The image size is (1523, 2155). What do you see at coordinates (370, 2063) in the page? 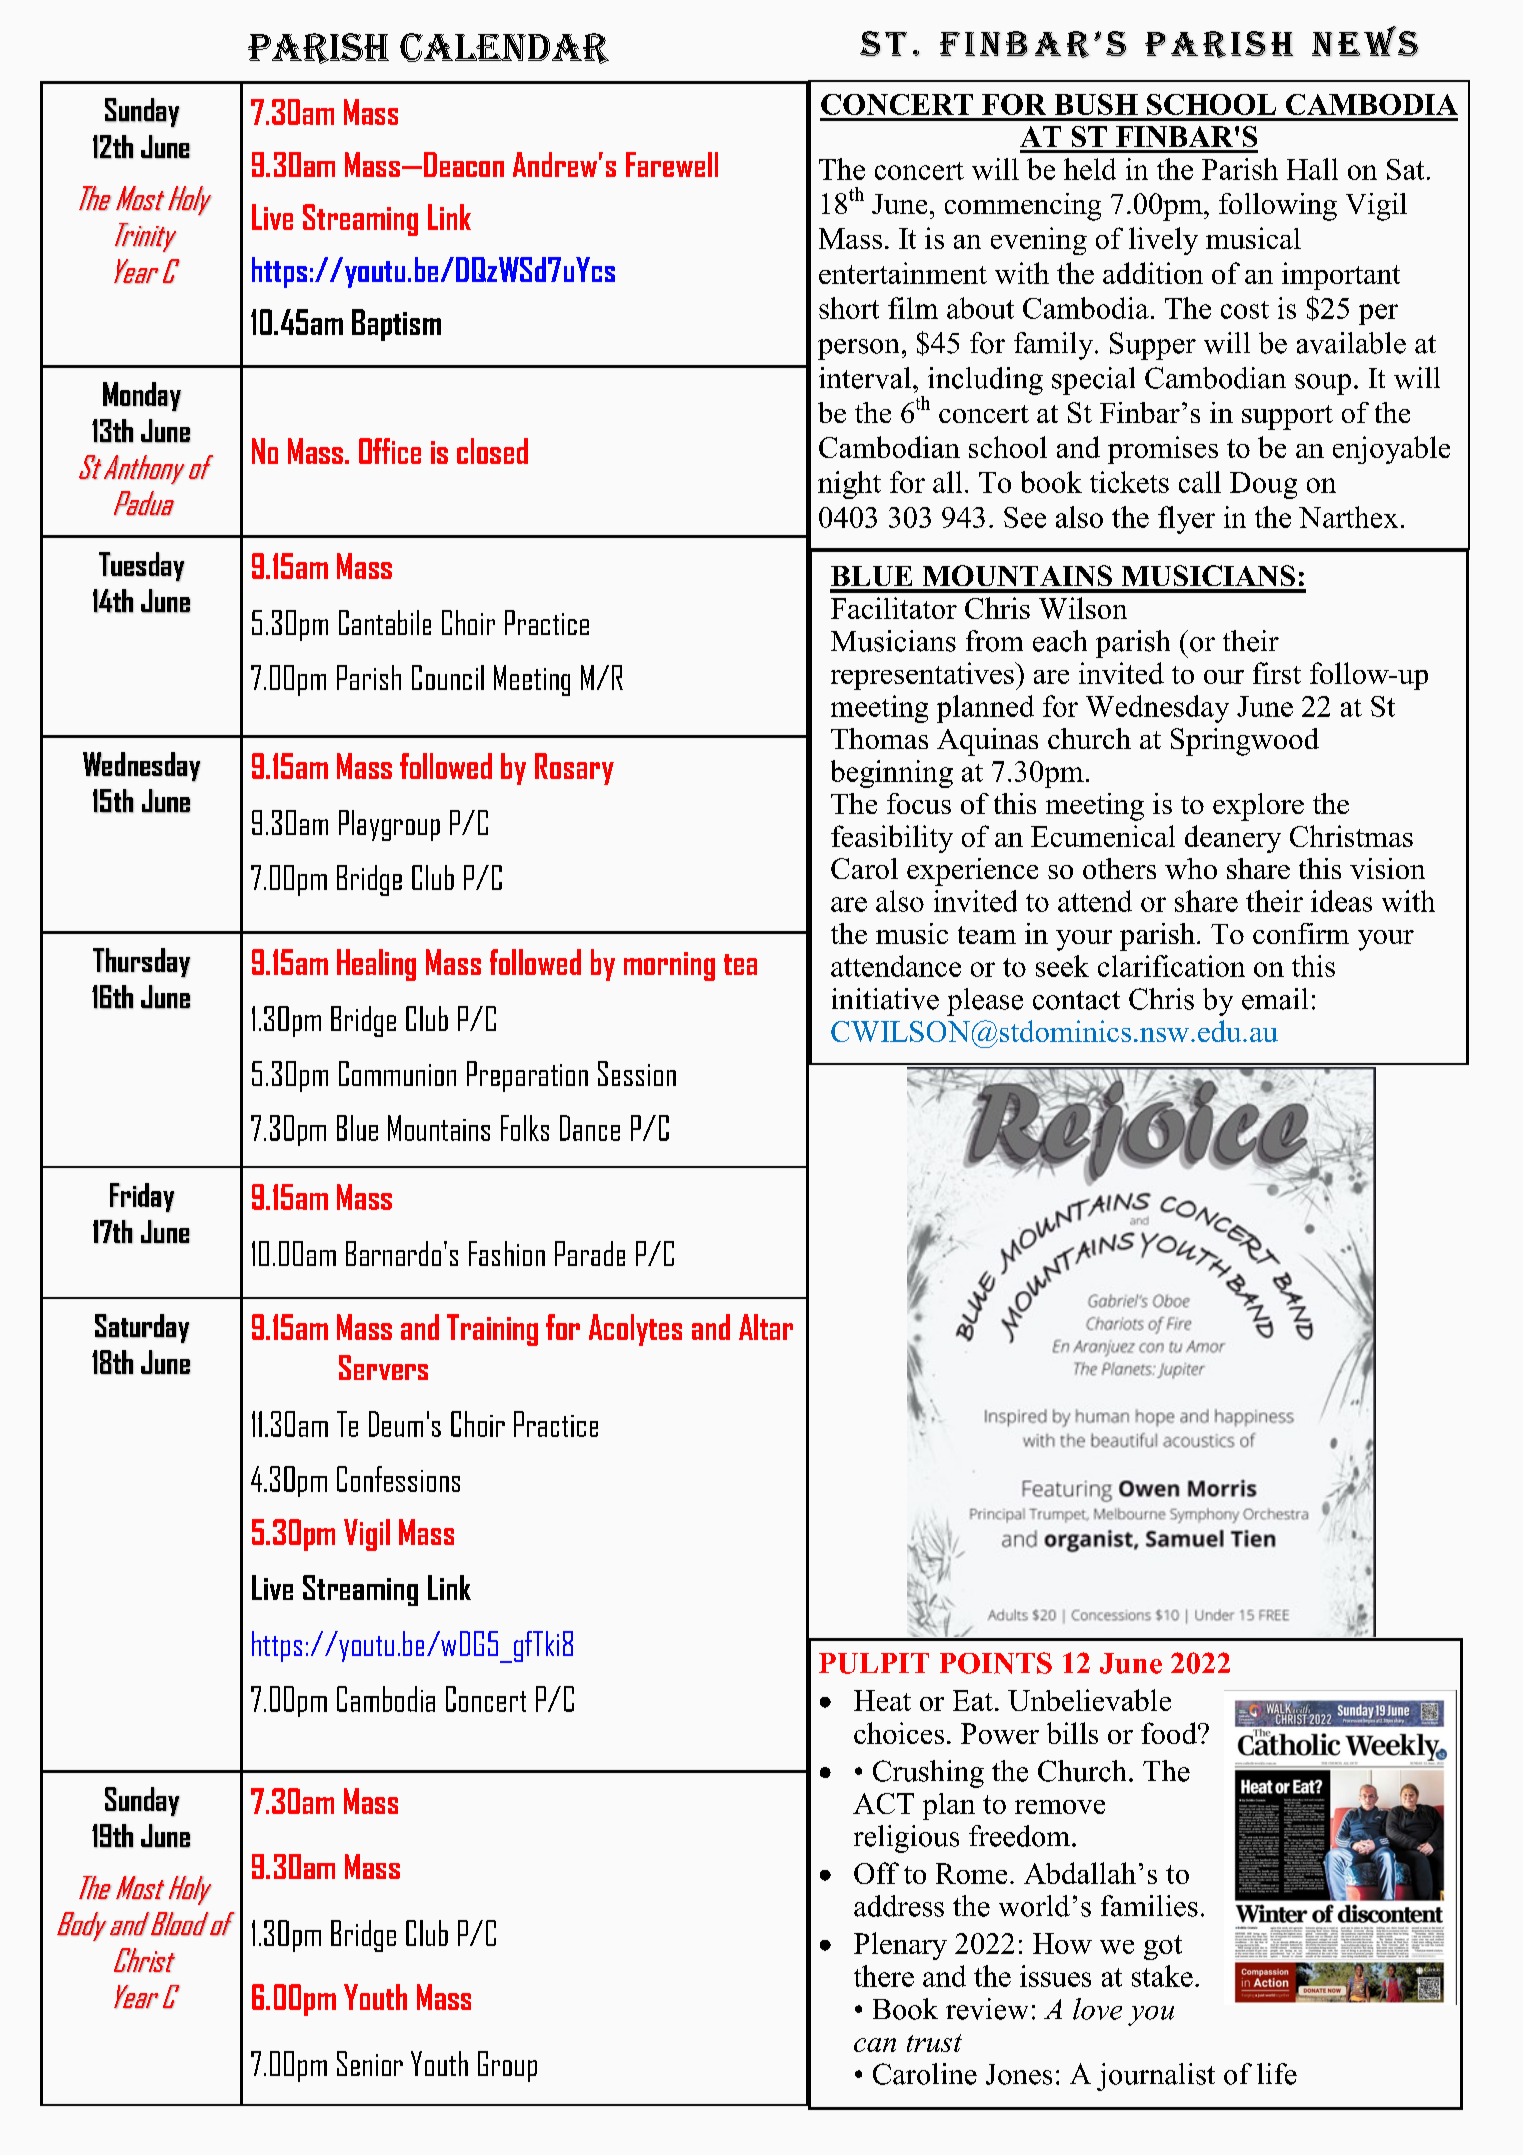
I see `Senior` at bounding box center [370, 2063].
